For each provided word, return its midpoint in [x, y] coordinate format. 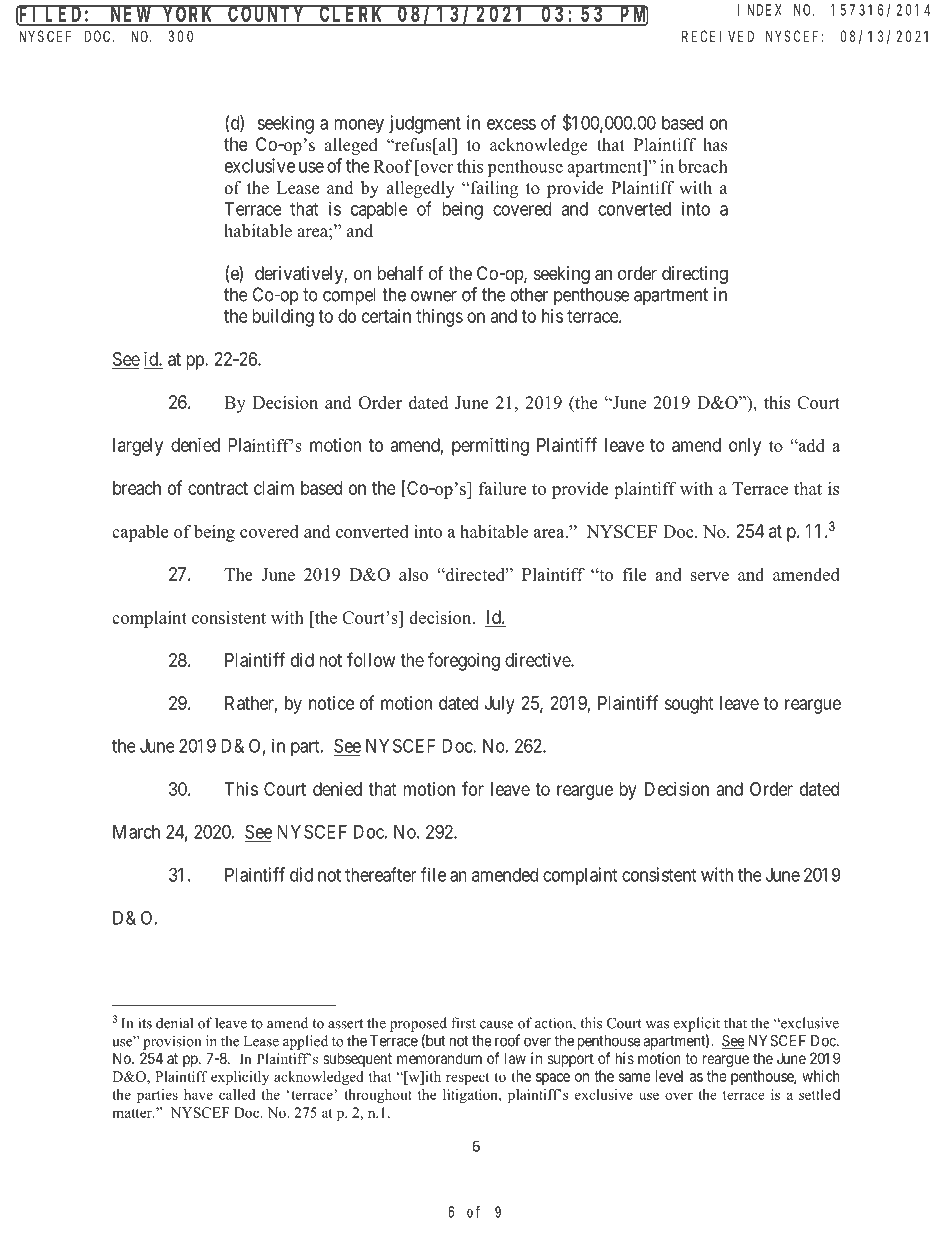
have [198, 1094]
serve [710, 576]
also [413, 574]
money [359, 126]
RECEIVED [718, 36]
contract [218, 488]
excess [511, 124]
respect [468, 1079]
